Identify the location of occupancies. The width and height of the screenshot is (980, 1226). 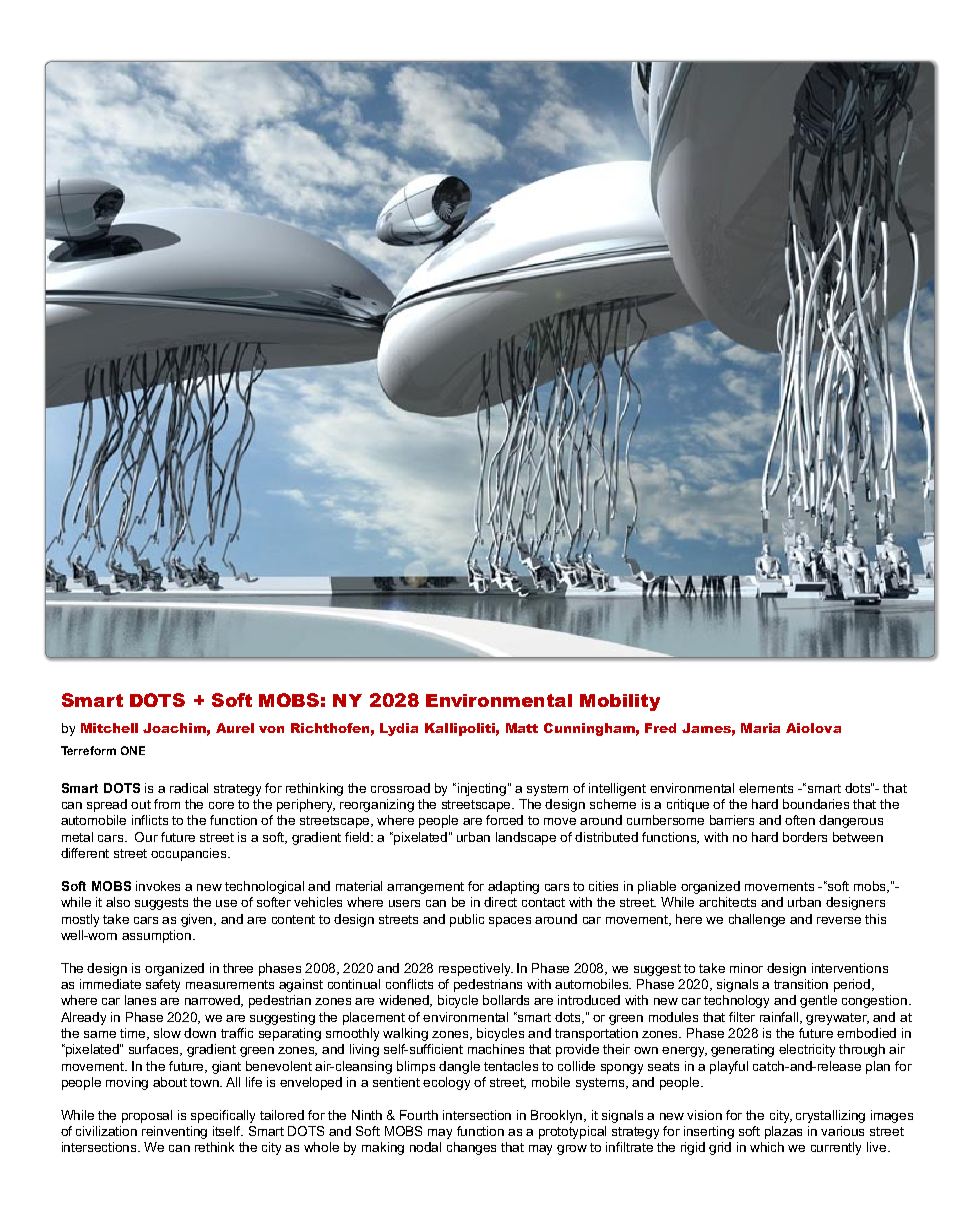
(190, 854).
